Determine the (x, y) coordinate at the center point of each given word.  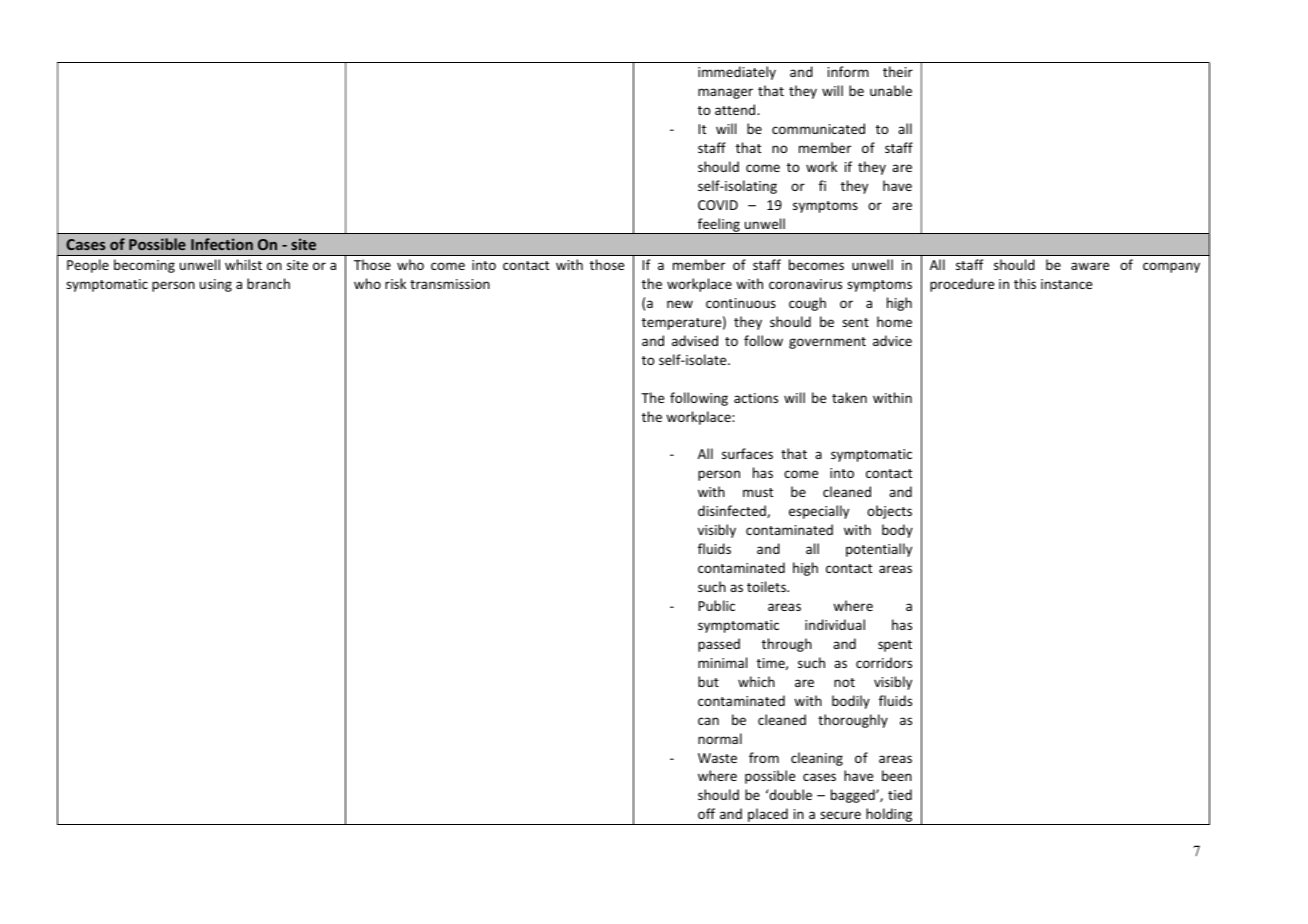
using (216, 285)
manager (725, 93)
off (706, 813)
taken (849, 397)
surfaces (747, 453)
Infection (222, 244)
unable (891, 90)
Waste (717, 758)
